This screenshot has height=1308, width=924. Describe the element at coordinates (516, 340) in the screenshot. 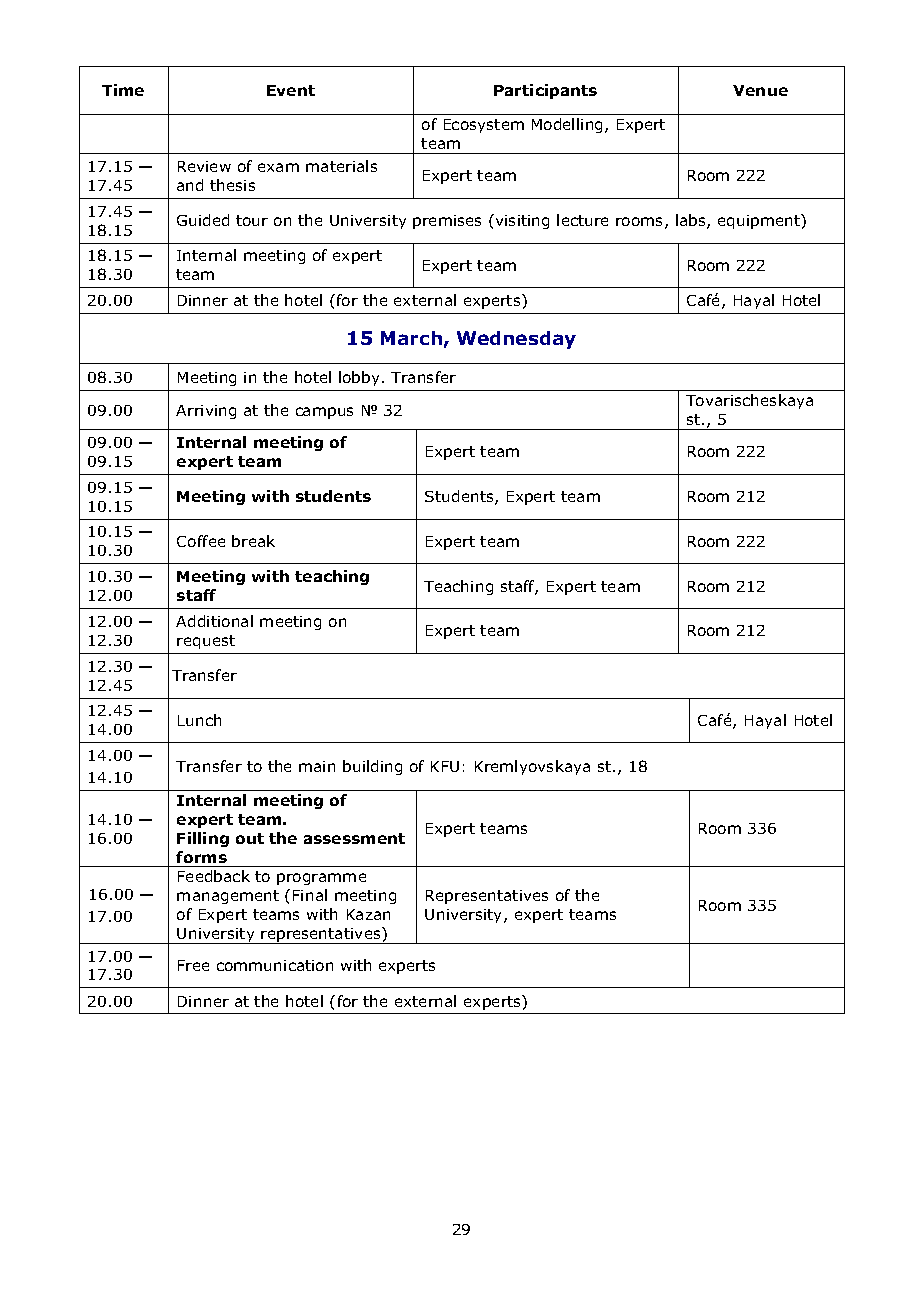

I see `Wednesday` at that location.
